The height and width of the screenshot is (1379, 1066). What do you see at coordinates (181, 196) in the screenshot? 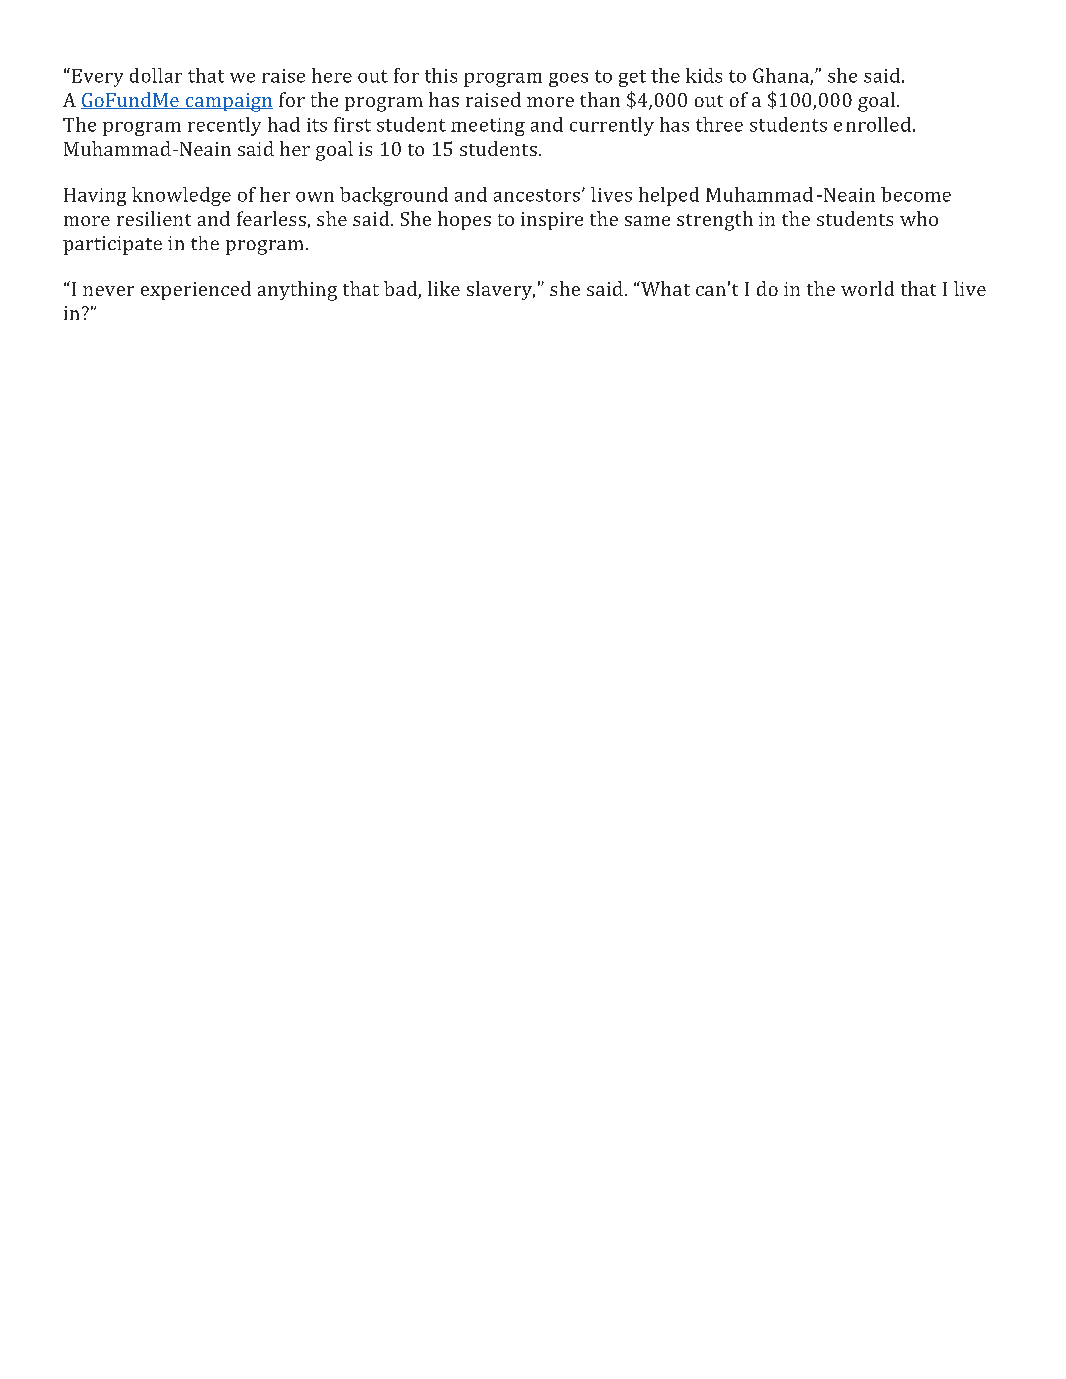
I see `knowledge` at bounding box center [181, 196].
